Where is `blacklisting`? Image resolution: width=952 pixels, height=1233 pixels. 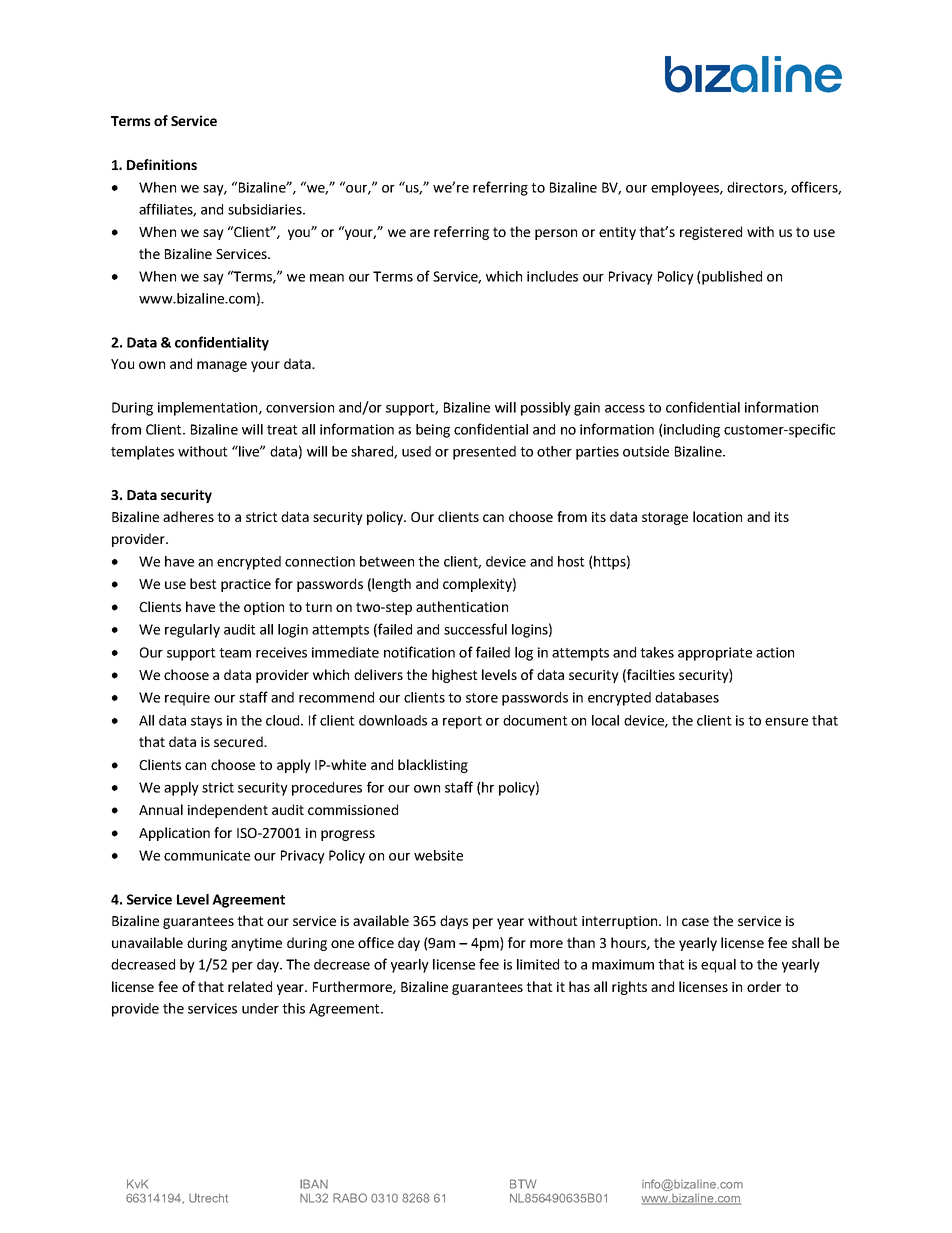 blacklisting is located at coordinates (433, 766).
